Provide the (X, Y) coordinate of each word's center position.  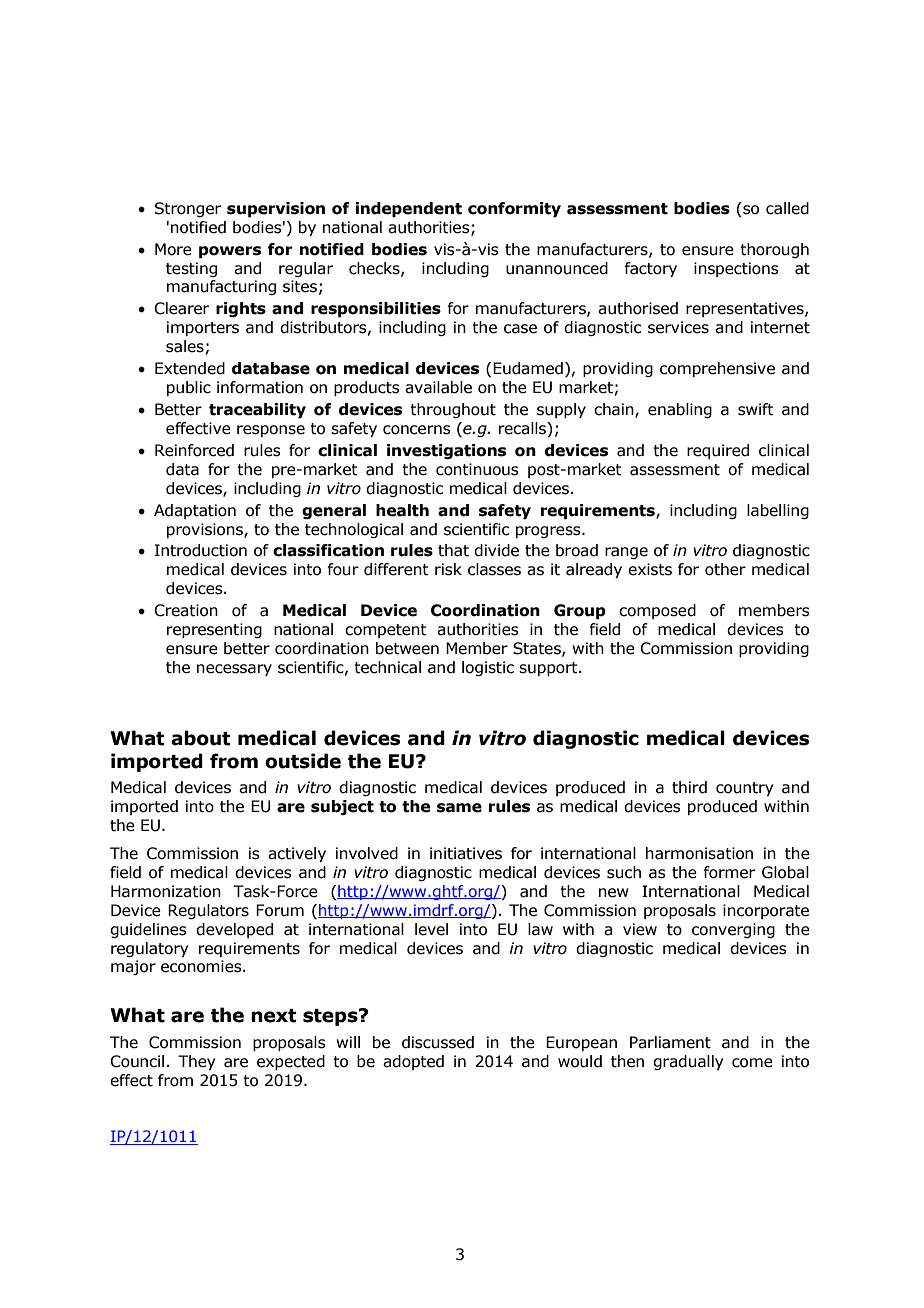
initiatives (466, 853)
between (407, 648)
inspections (736, 269)
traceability (257, 410)
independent (408, 209)
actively (297, 854)
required (718, 451)
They (196, 1062)
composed (657, 611)
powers (230, 252)
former (729, 872)
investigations (446, 451)
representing (214, 630)
